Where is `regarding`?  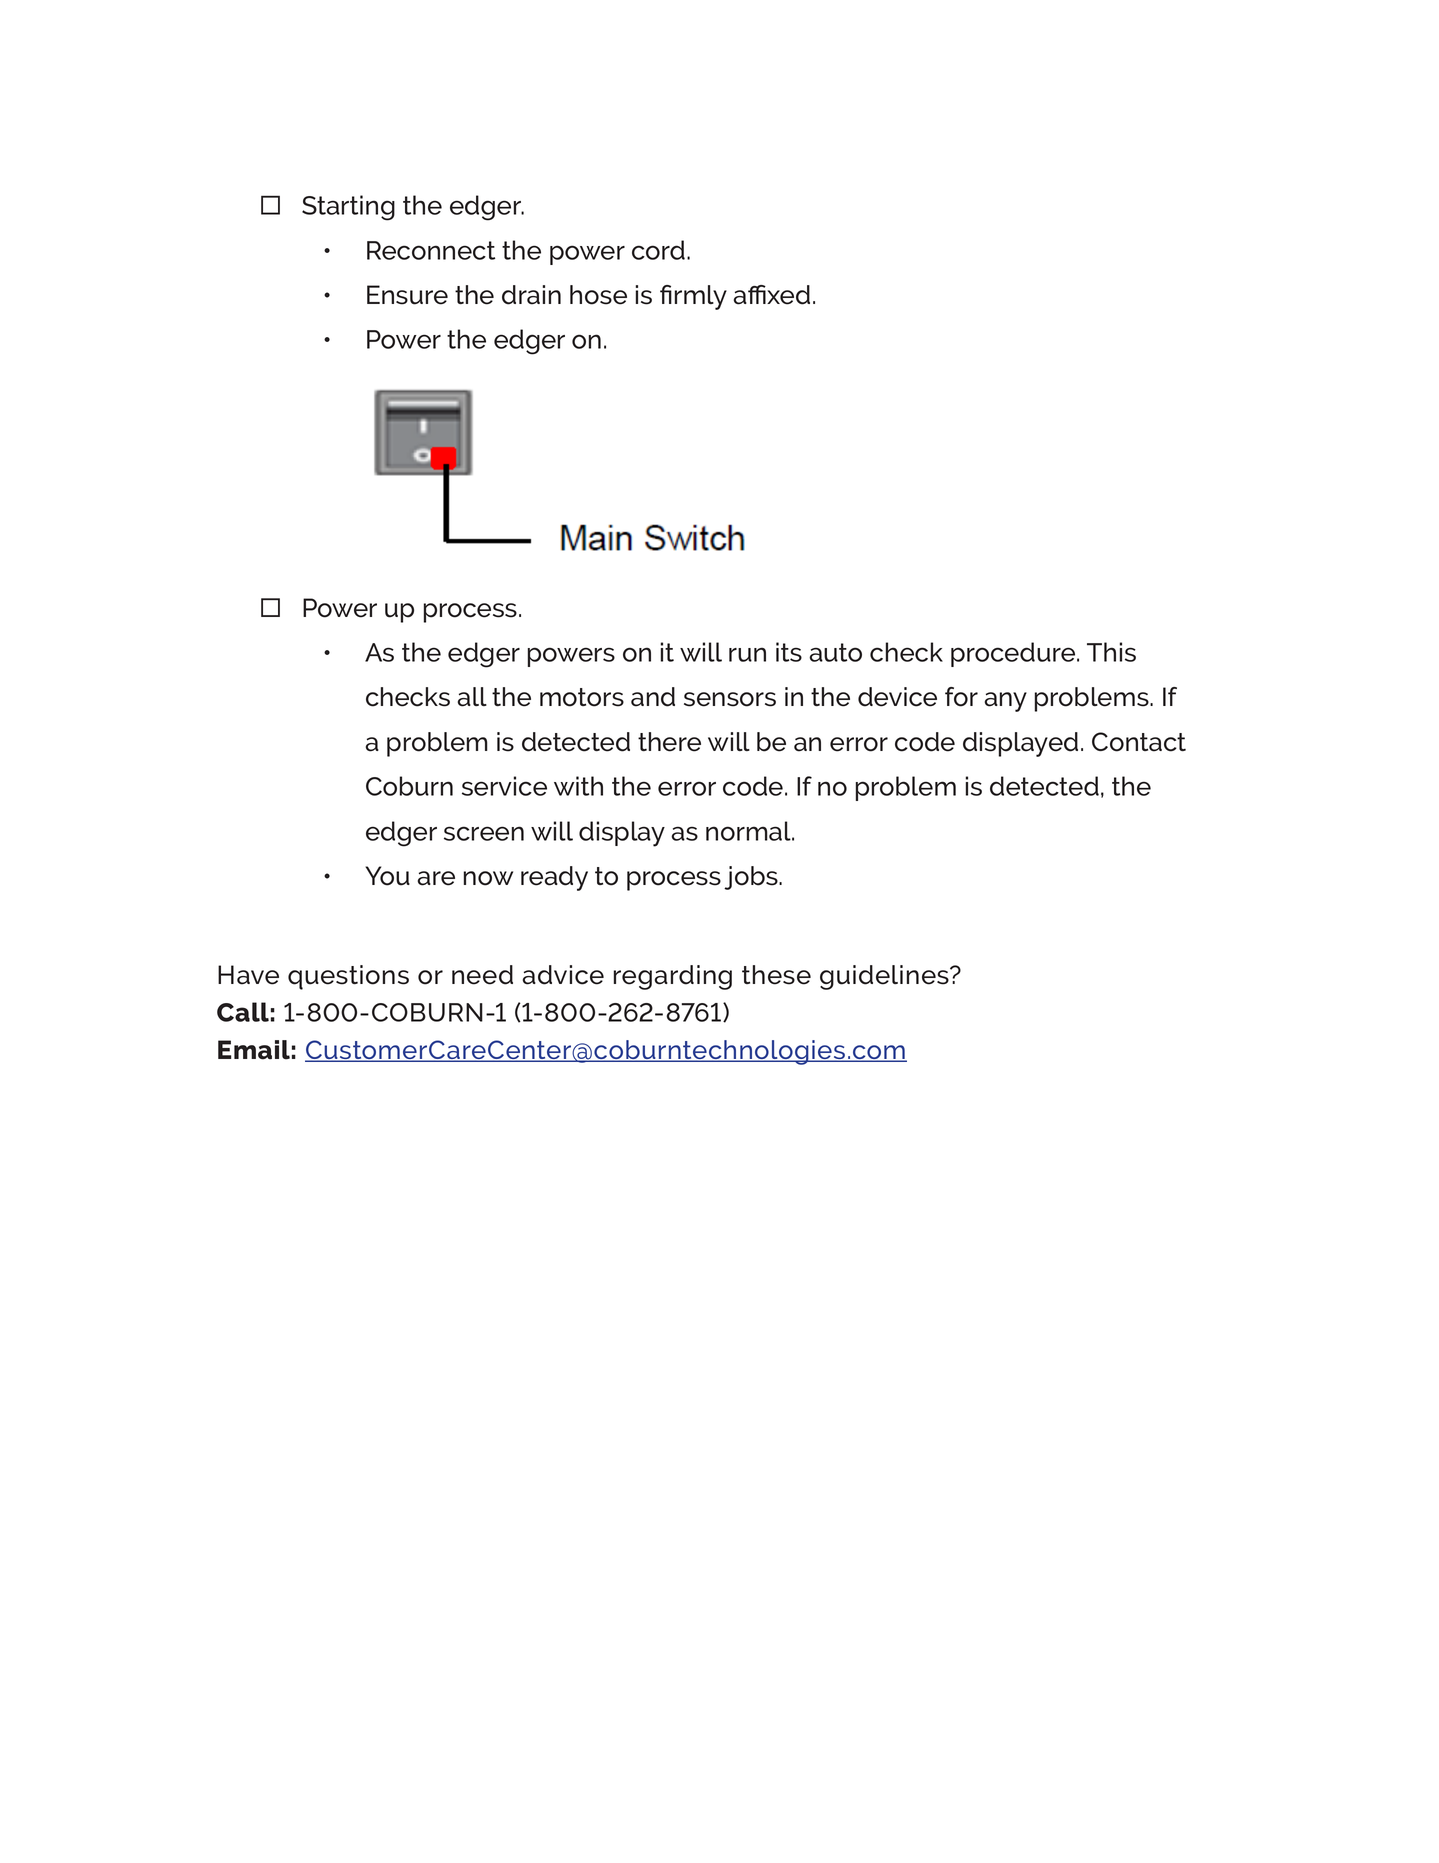 regarding is located at coordinates (673, 977).
